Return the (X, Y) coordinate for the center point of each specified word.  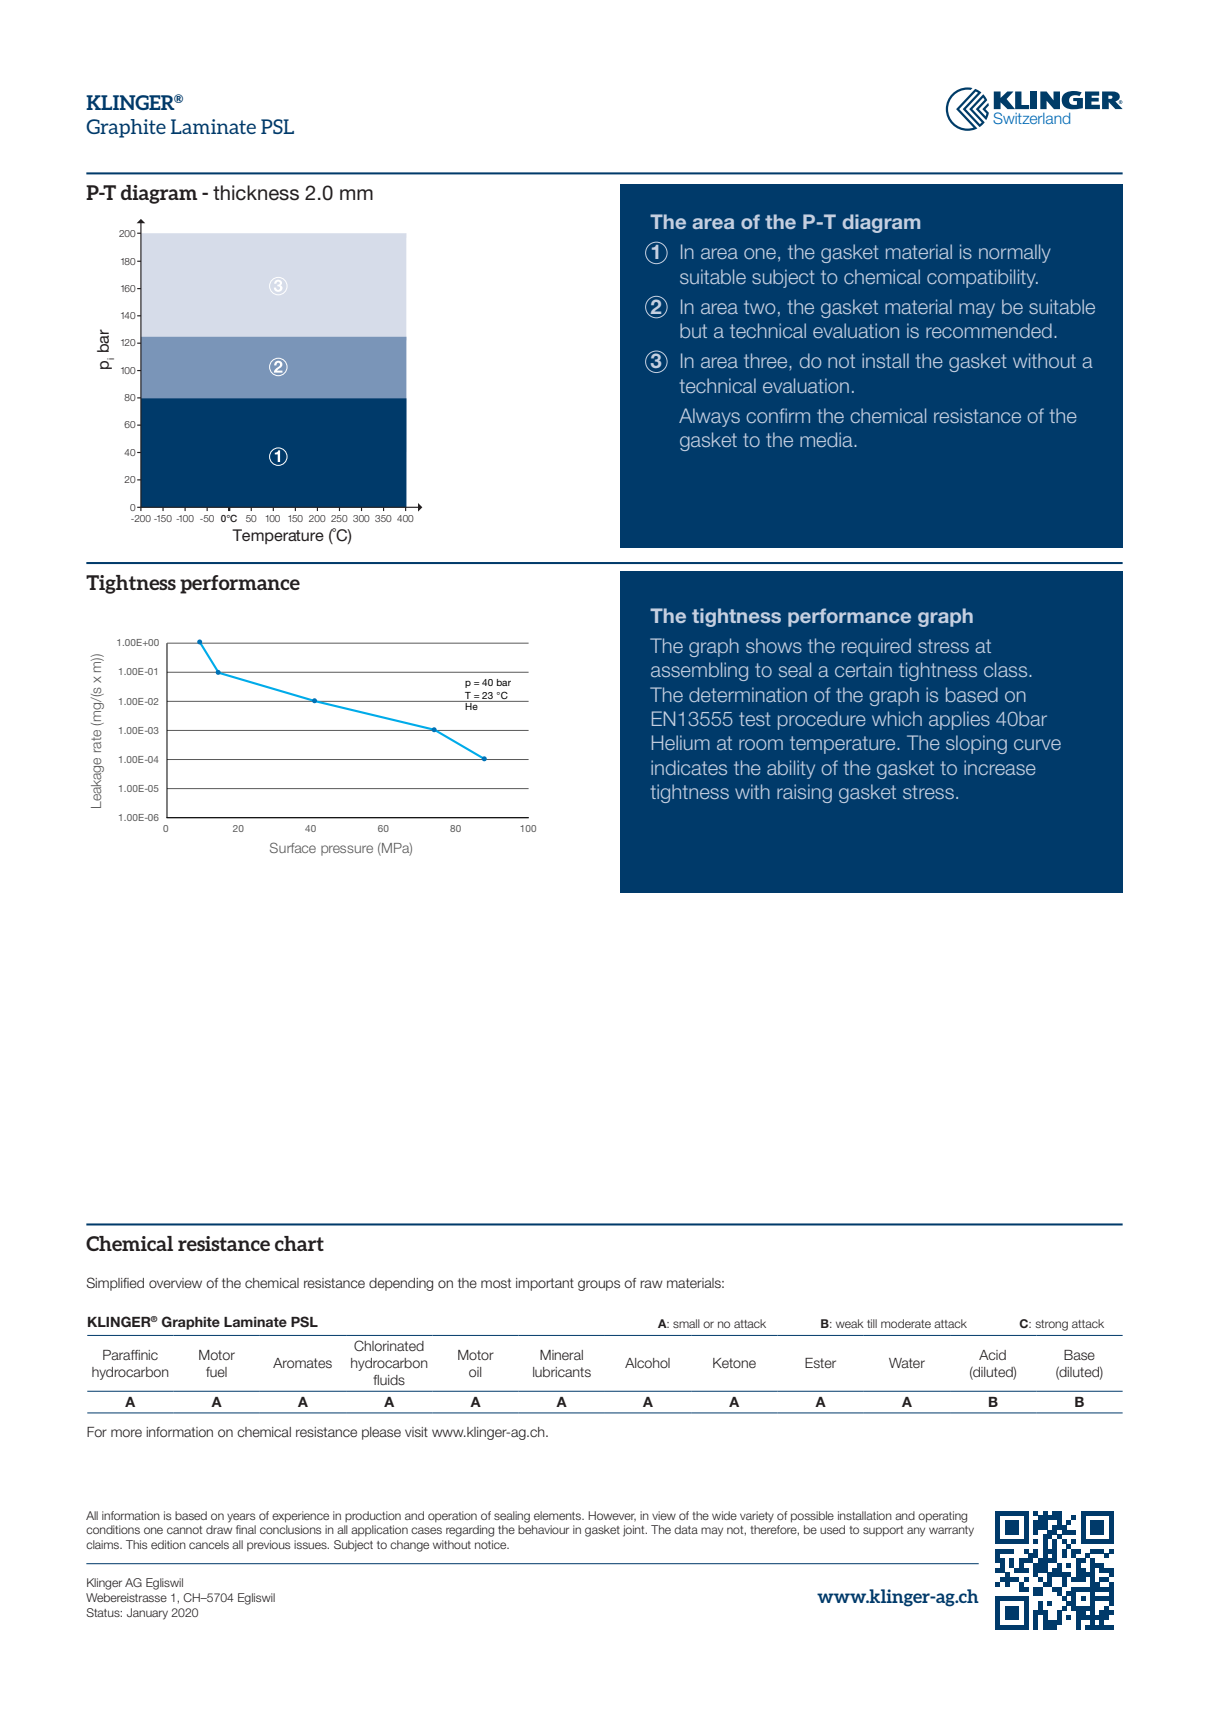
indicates (689, 767)
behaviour (543, 1529)
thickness (256, 193)
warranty (951, 1531)
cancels (209, 1544)
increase (1000, 767)
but (693, 330)
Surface (293, 847)
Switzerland (1031, 118)
